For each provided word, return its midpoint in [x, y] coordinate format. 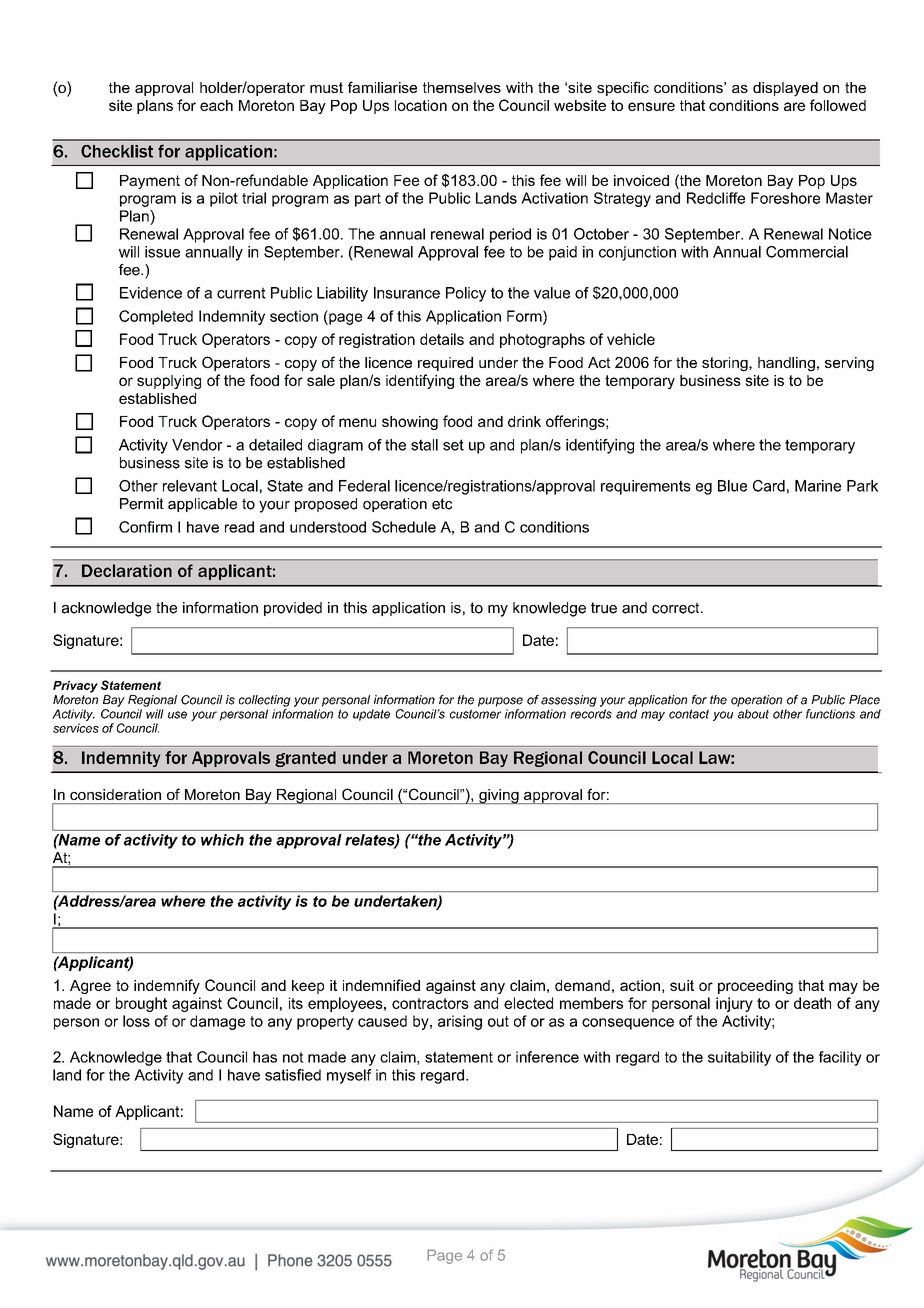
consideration [115, 794]
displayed [785, 89]
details [442, 339]
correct [677, 608]
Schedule [404, 527]
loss [136, 1021]
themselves [462, 87]
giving [499, 796]
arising [460, 1022]
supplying [169, 382]
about [753, 714]
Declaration [127, 570]
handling [786, 364]
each [216, 105]
